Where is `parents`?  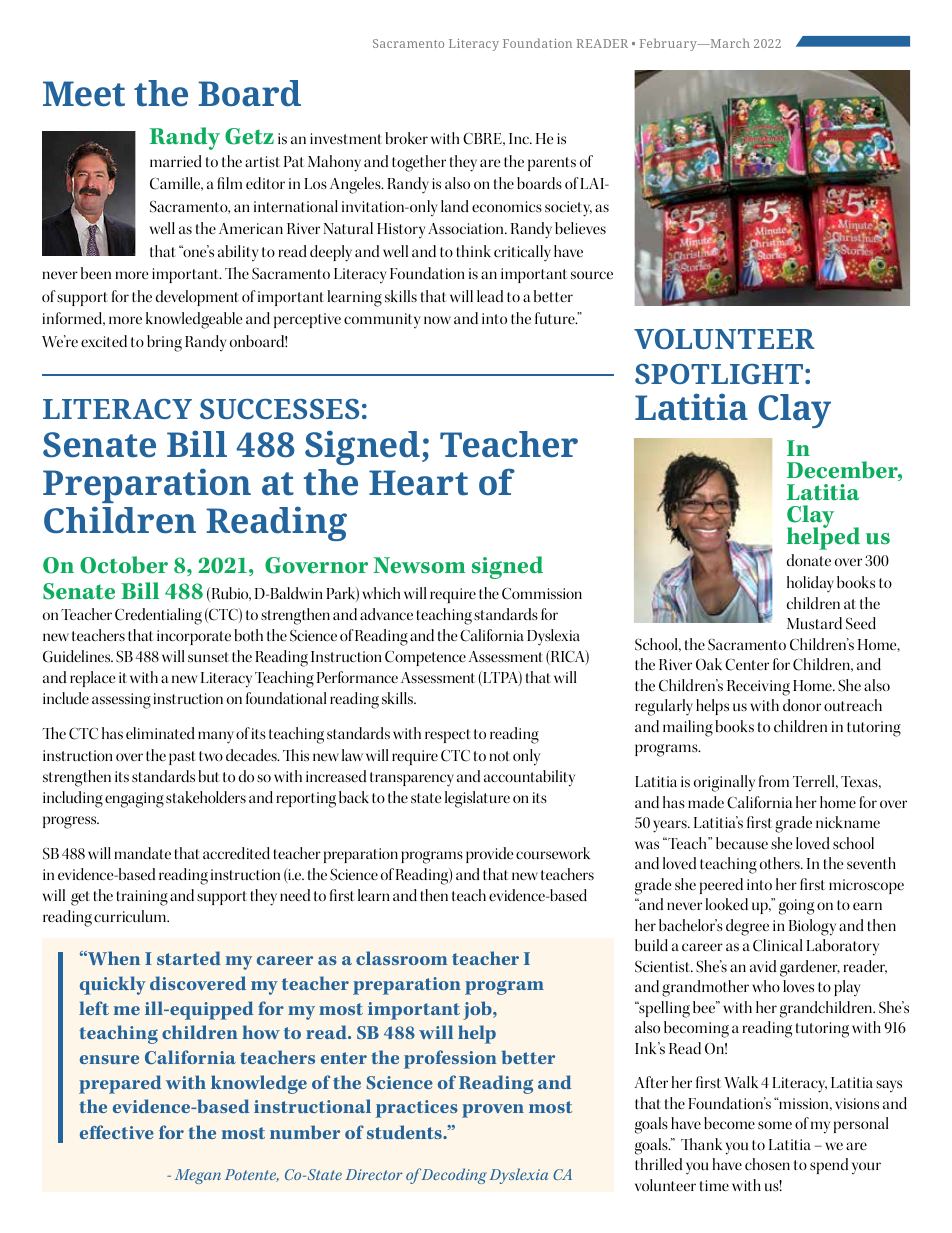 parents is located at coordinates (552, 164).
